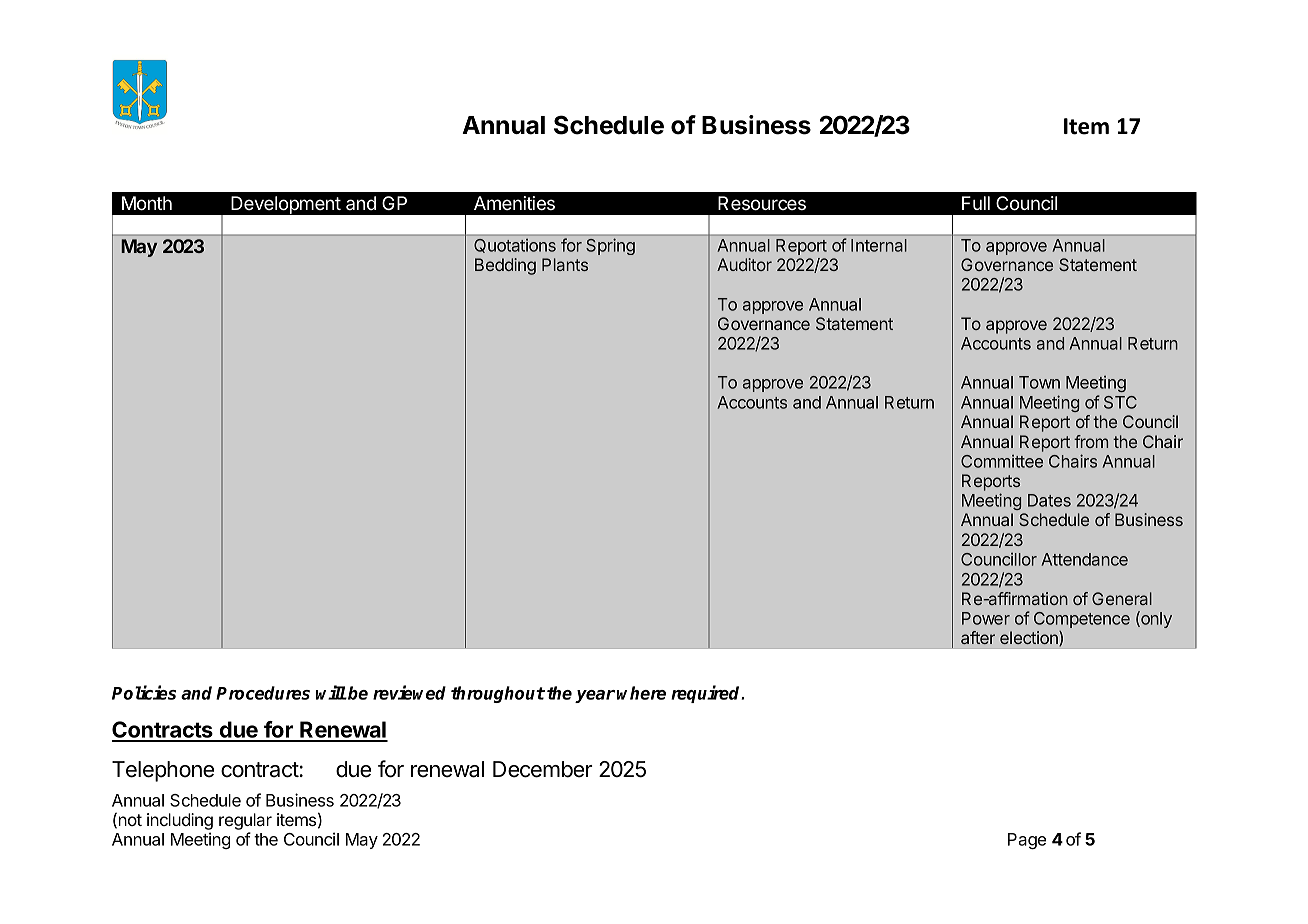 This page has width=1308, height=924. Describe the element at coordinates (543, 769) in the page. I see `December` at that location.
